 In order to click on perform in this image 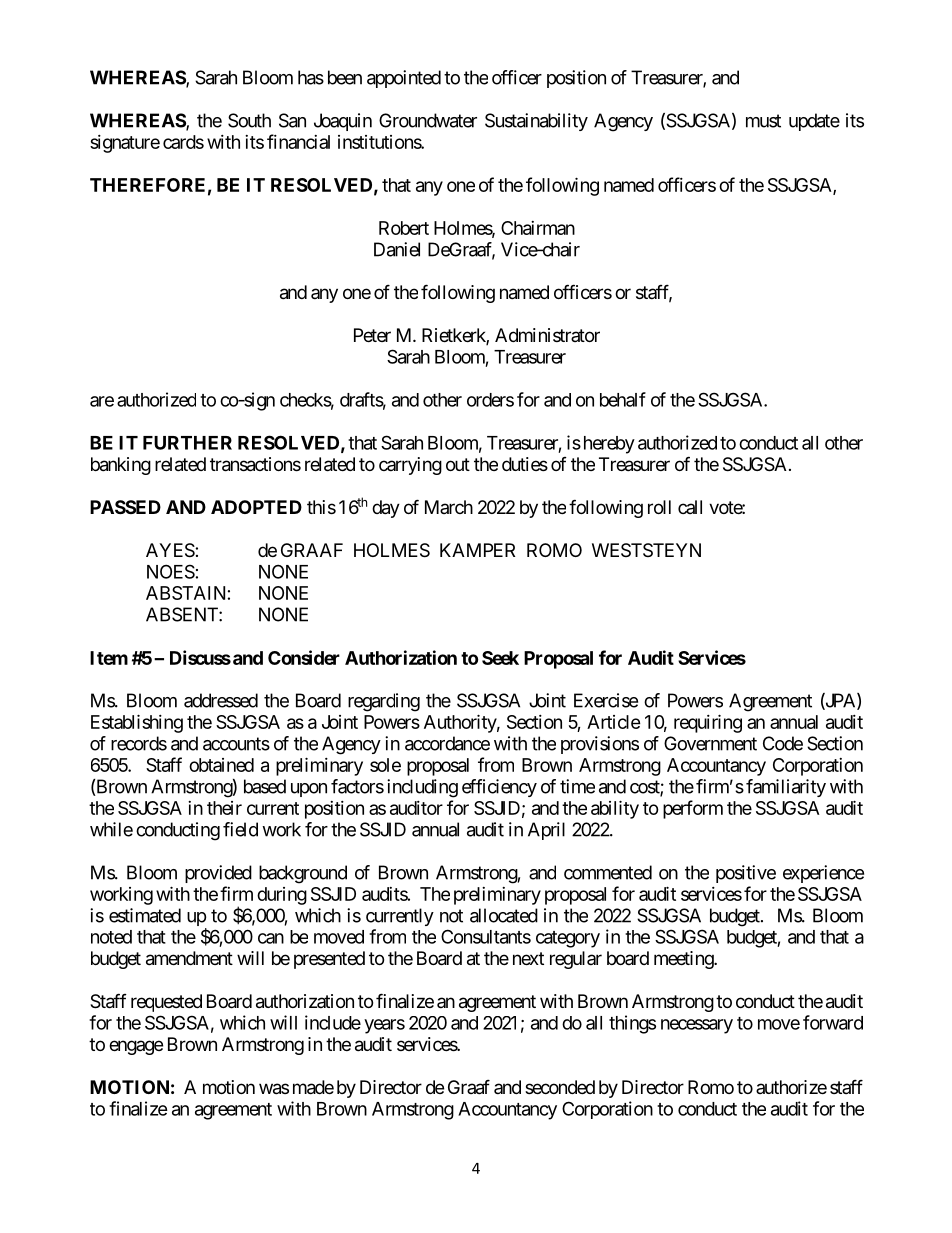, I will do `click(693, 809)`.
